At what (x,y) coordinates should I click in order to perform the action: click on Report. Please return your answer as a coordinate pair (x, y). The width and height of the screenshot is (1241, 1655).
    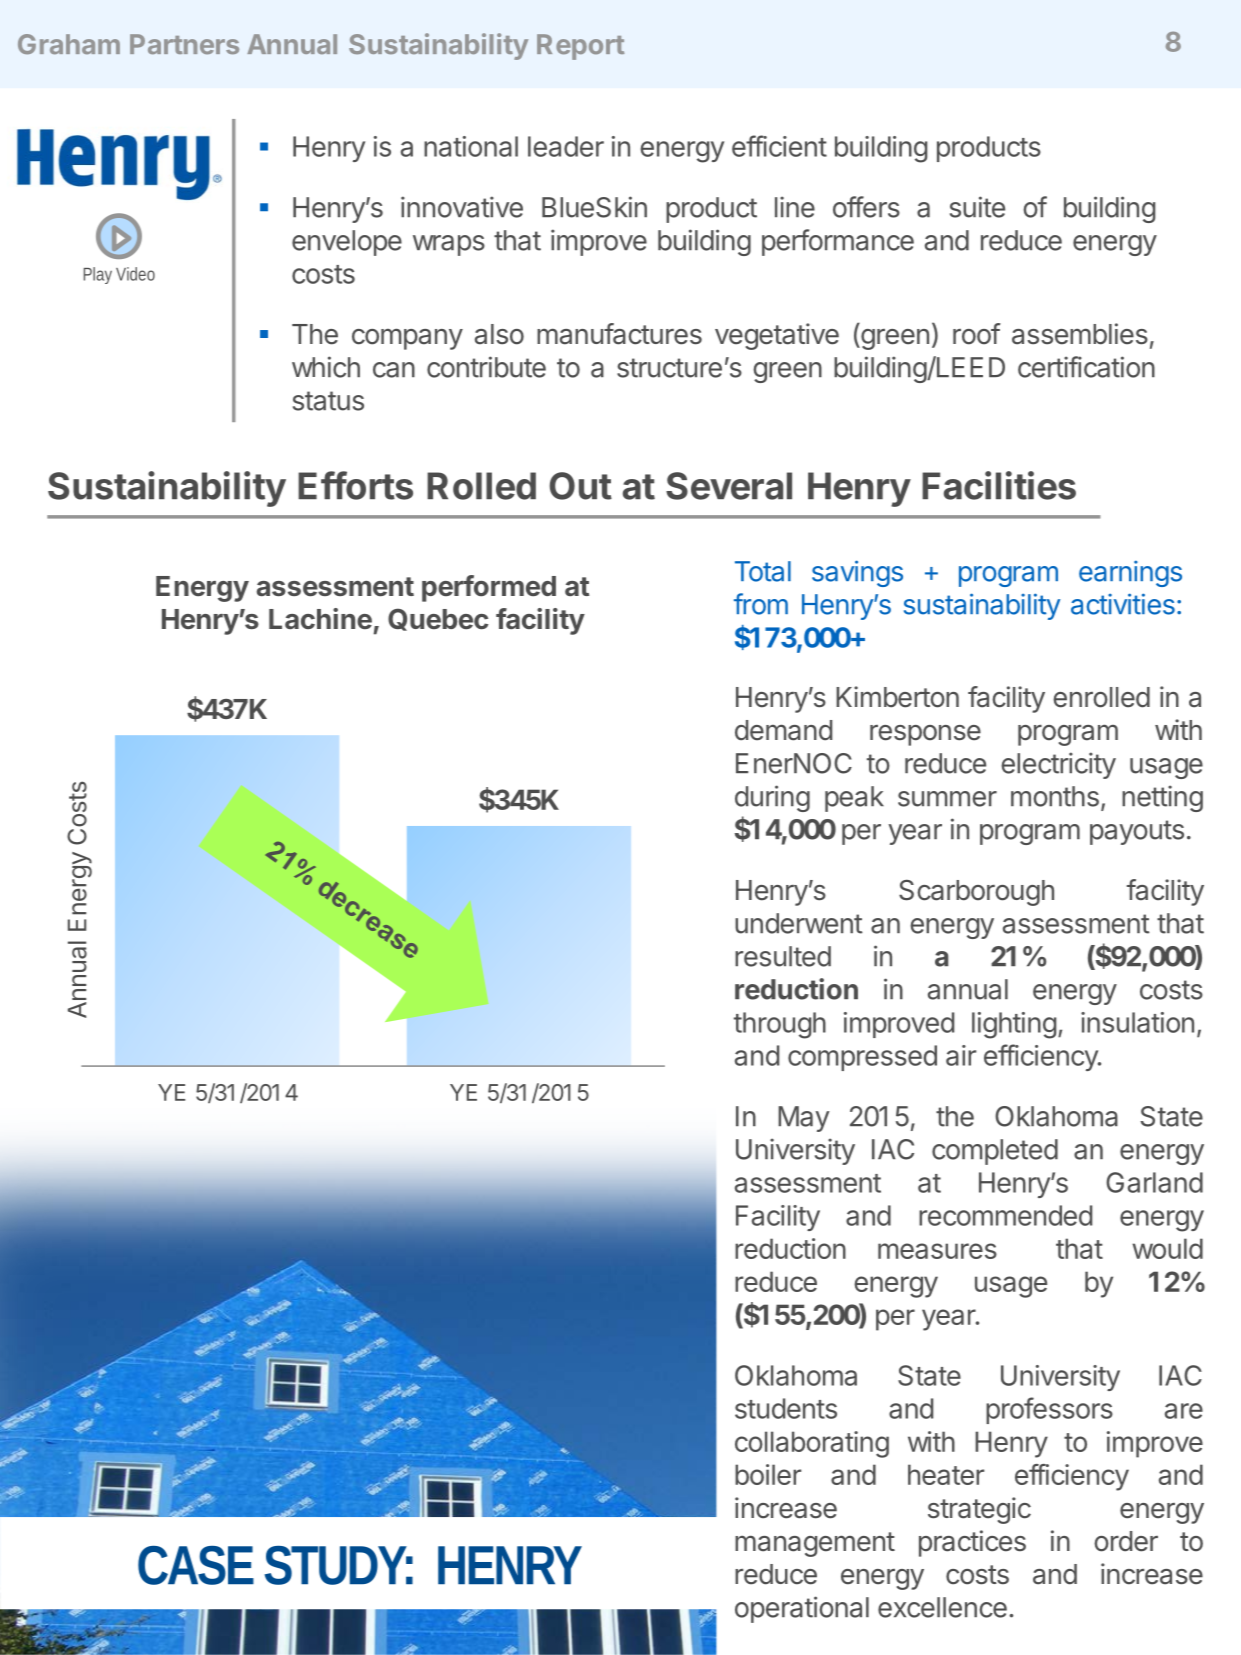
    Looking at the image, I should click on (580, 47).
